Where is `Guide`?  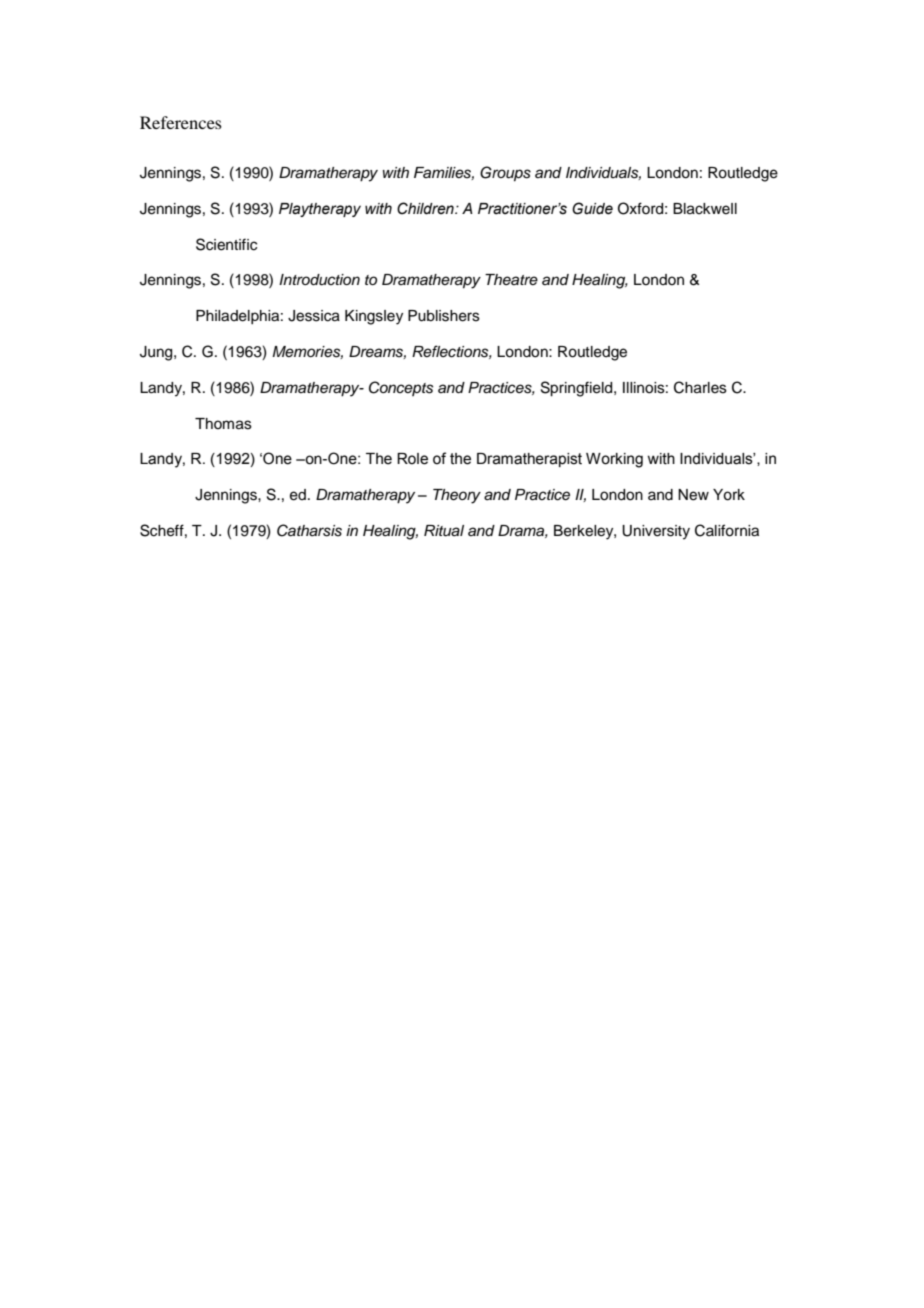 Guide is located at coordinates (592, 208).
